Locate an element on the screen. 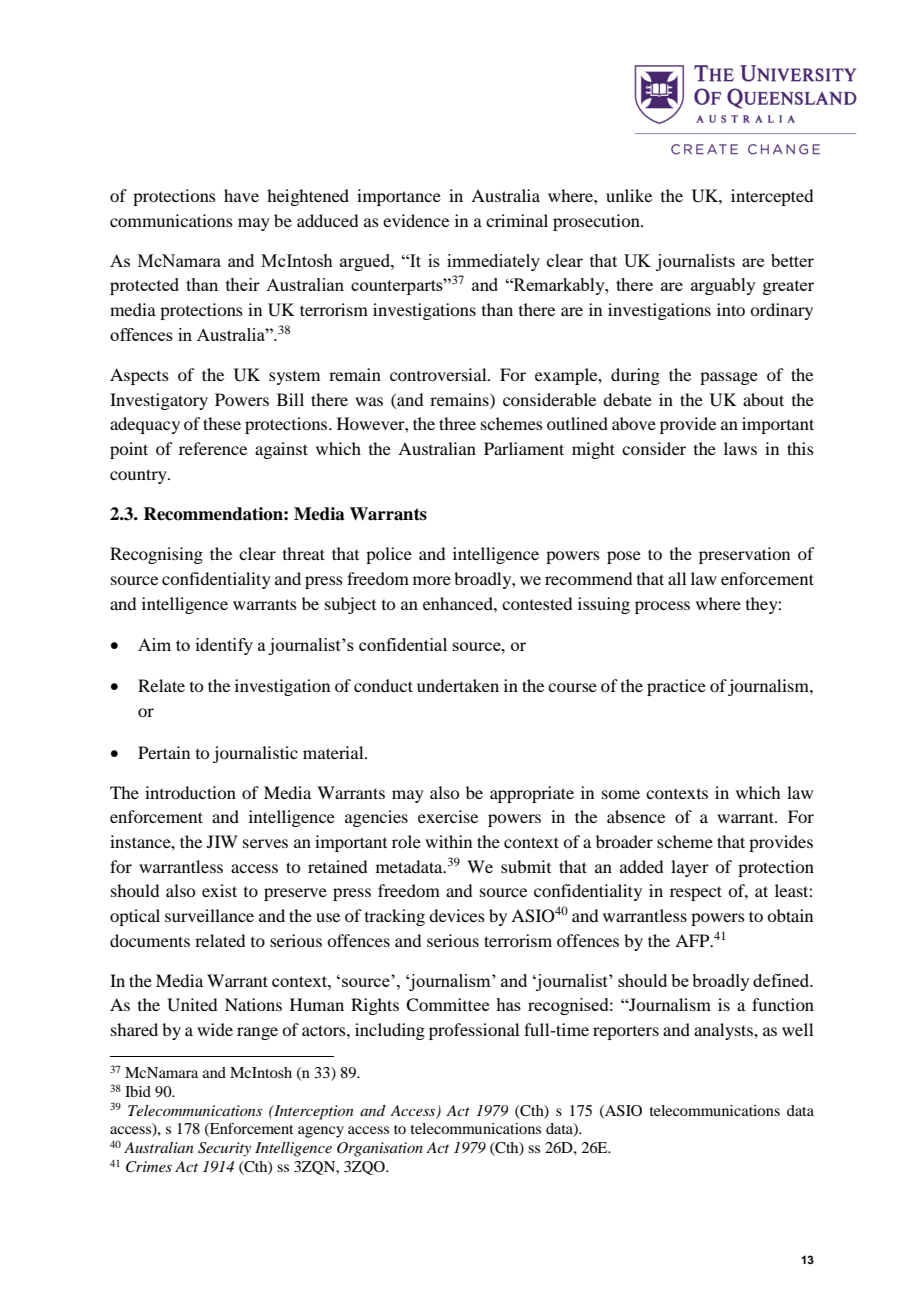 Image resolution: width=924 pixels, height=1308 pixels. Security is located at coordinates (224, 1149).
